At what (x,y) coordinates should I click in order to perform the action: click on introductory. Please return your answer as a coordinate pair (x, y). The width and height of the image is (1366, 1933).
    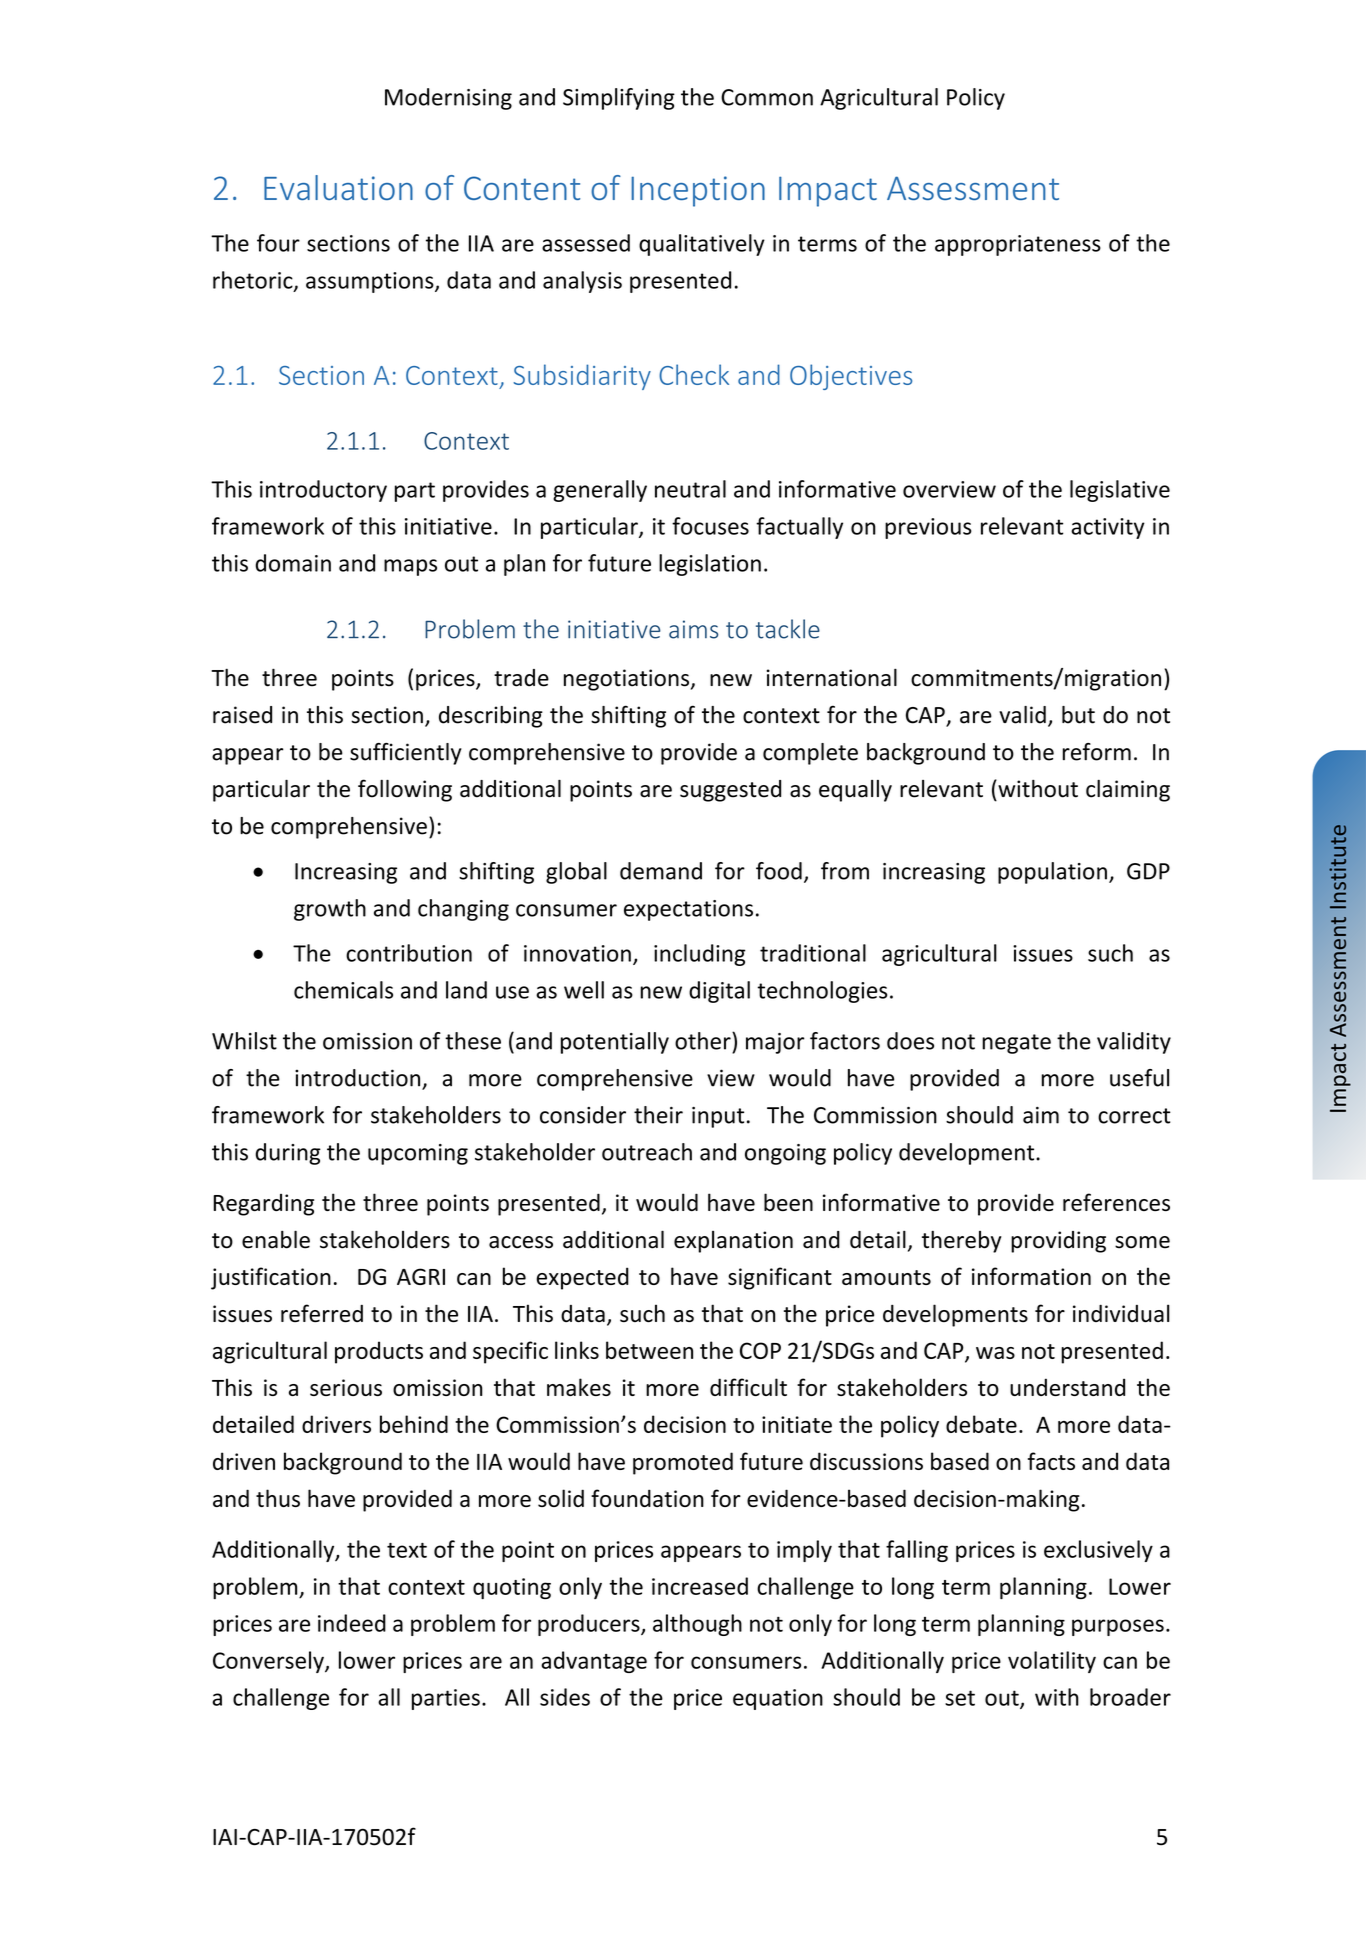
    Looking at the image, I should click on (323, 491).
